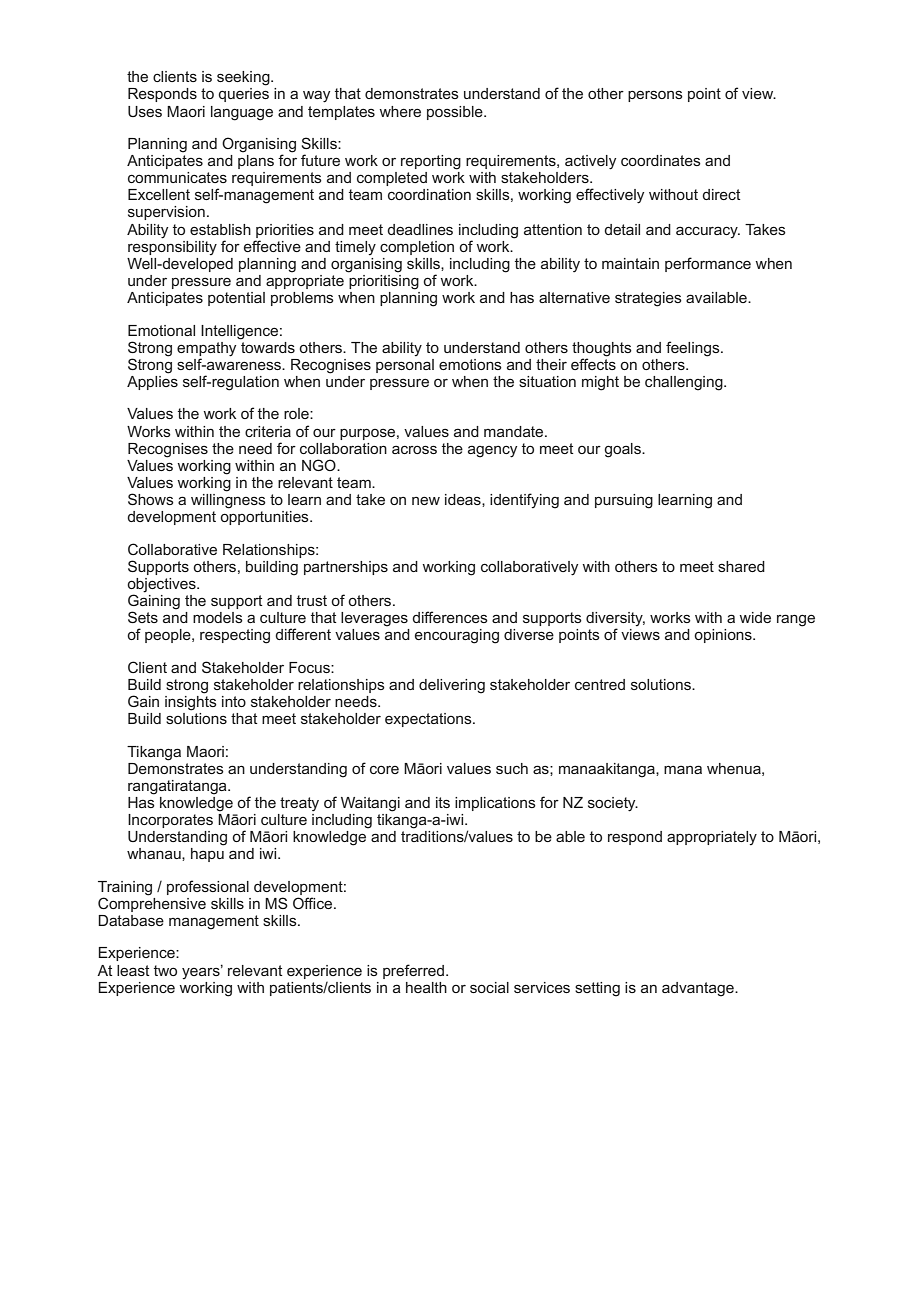 The height and width of the screenshot is (1308, 924). What do you see at coordinates (242, 113) in the screenshot?
I see `language` at bounding box center [242, 113].
